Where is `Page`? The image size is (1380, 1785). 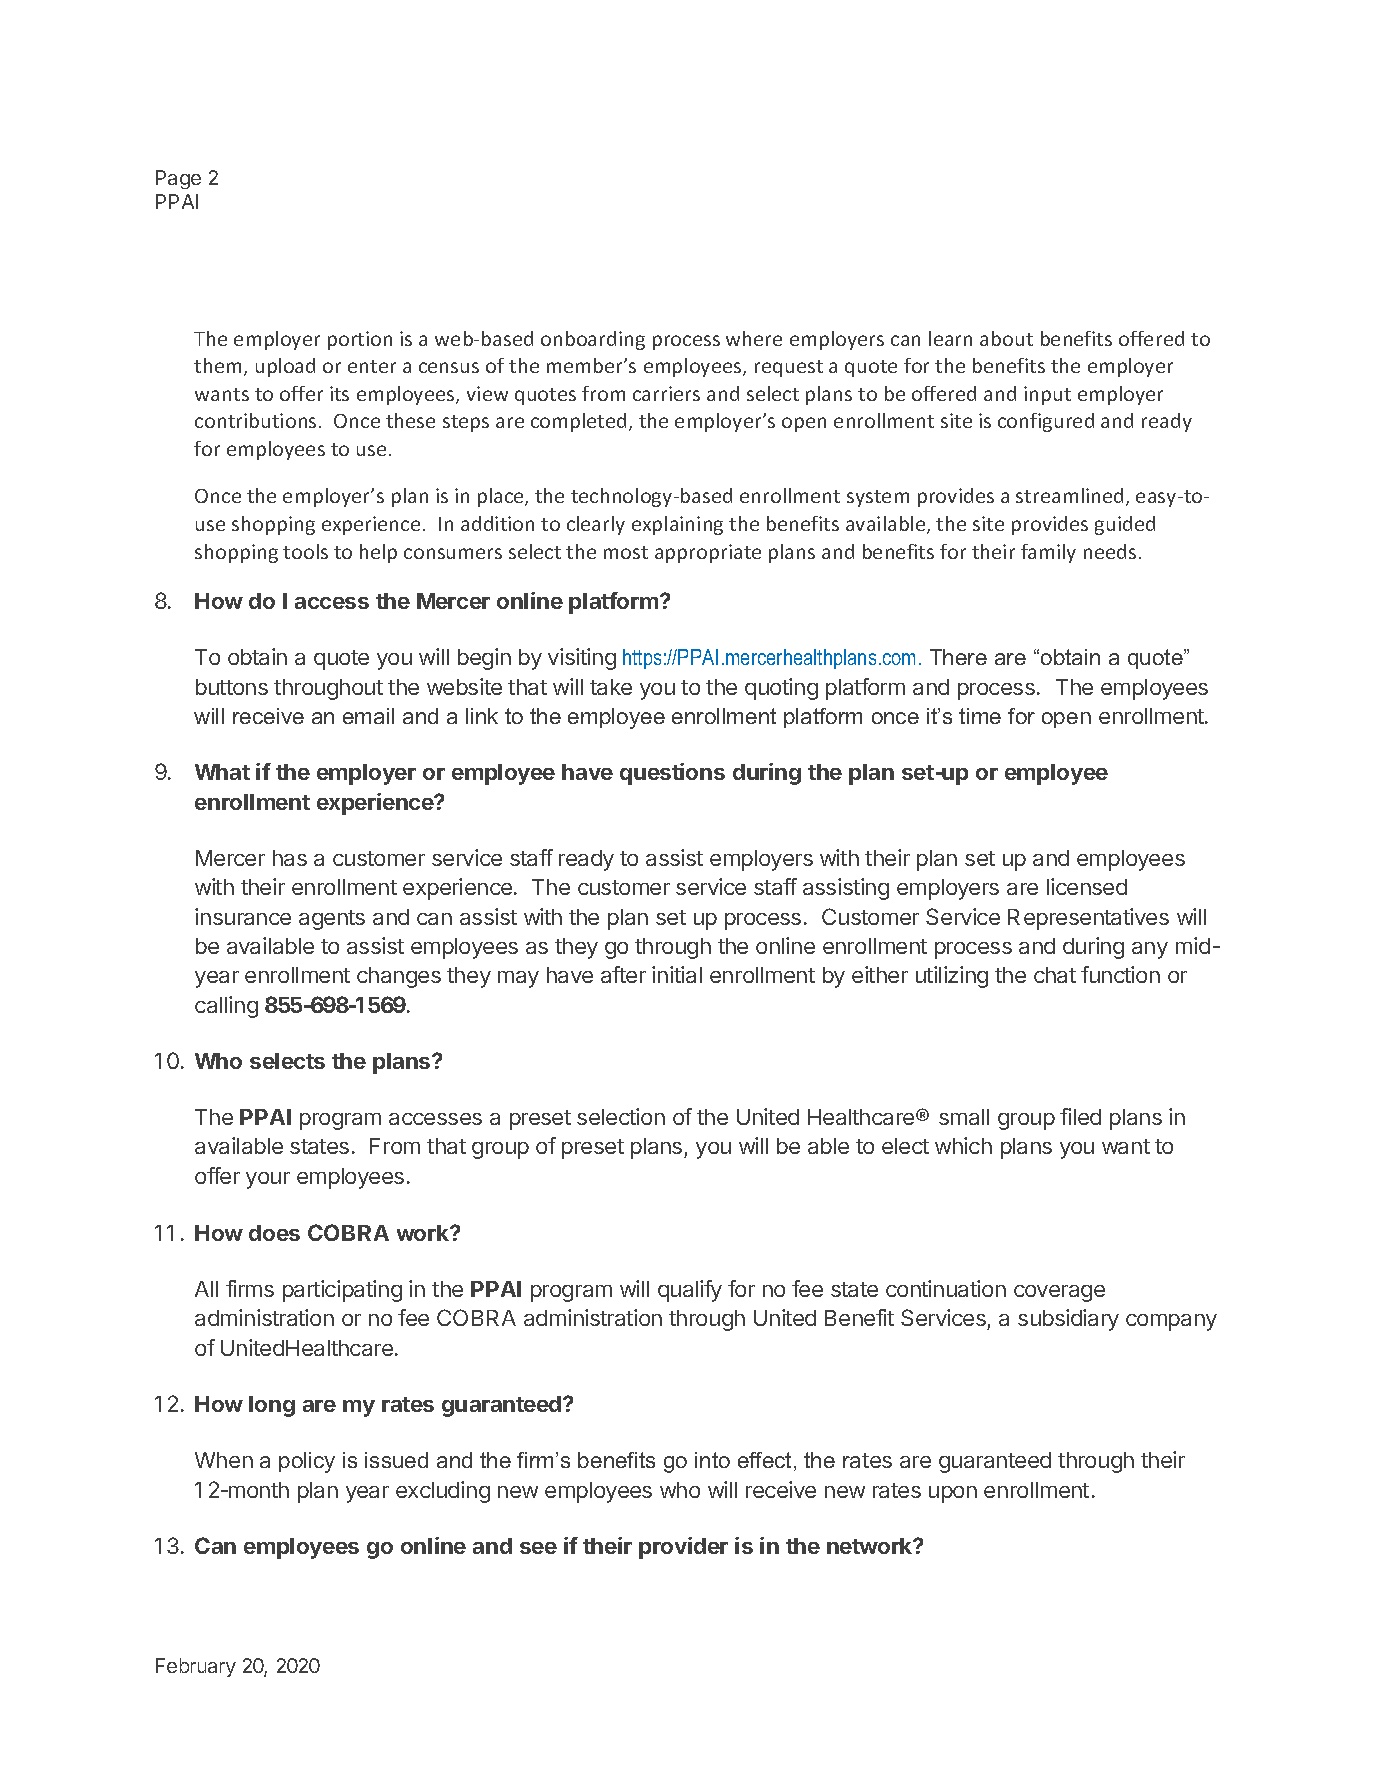 Page is located at coordinates (178, 179).
